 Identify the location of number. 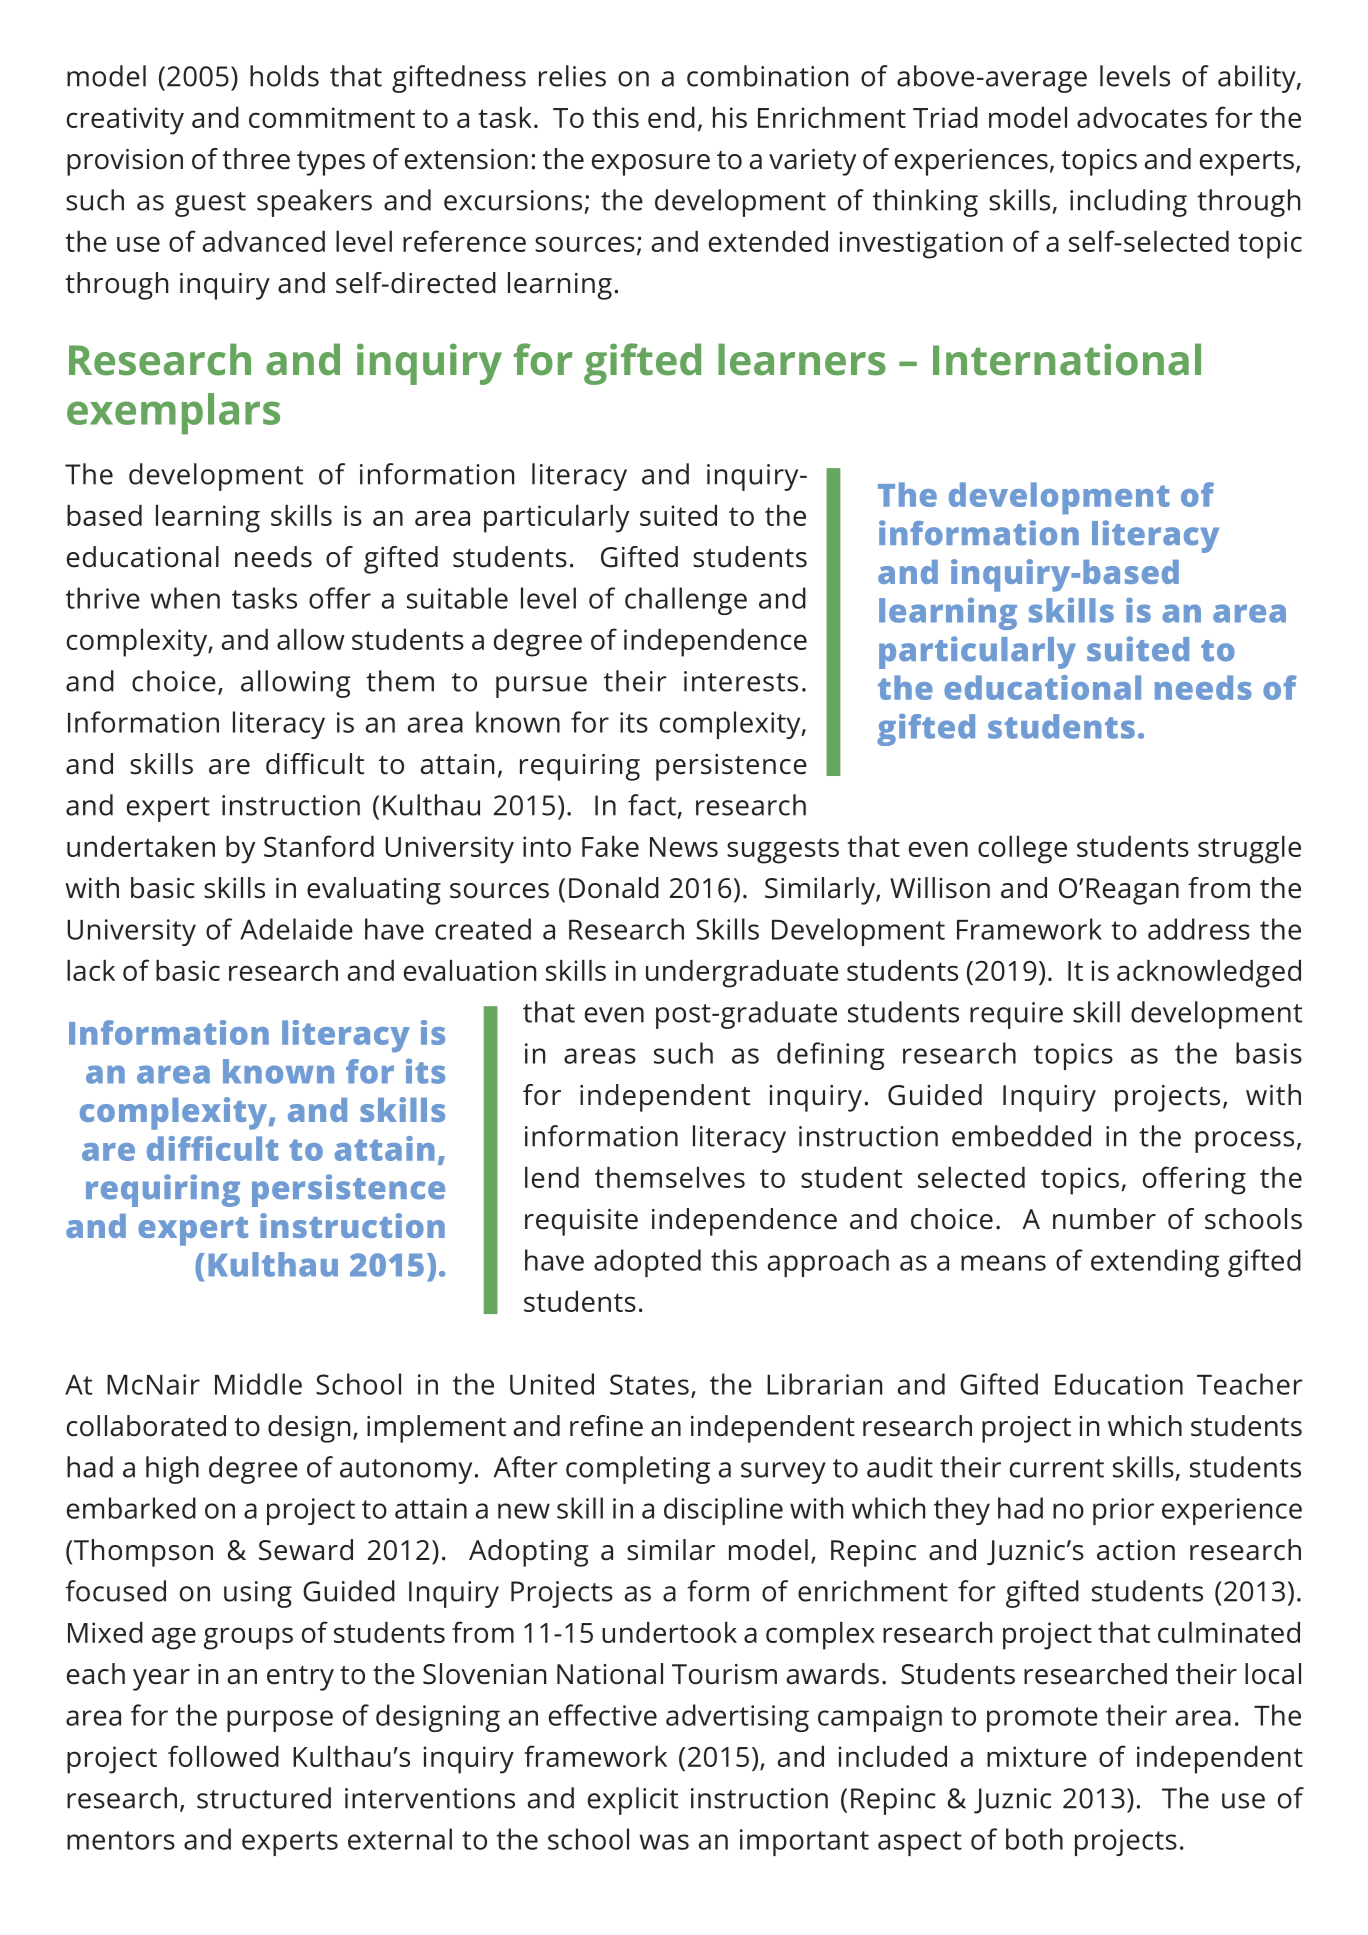
(1104, 1219).
